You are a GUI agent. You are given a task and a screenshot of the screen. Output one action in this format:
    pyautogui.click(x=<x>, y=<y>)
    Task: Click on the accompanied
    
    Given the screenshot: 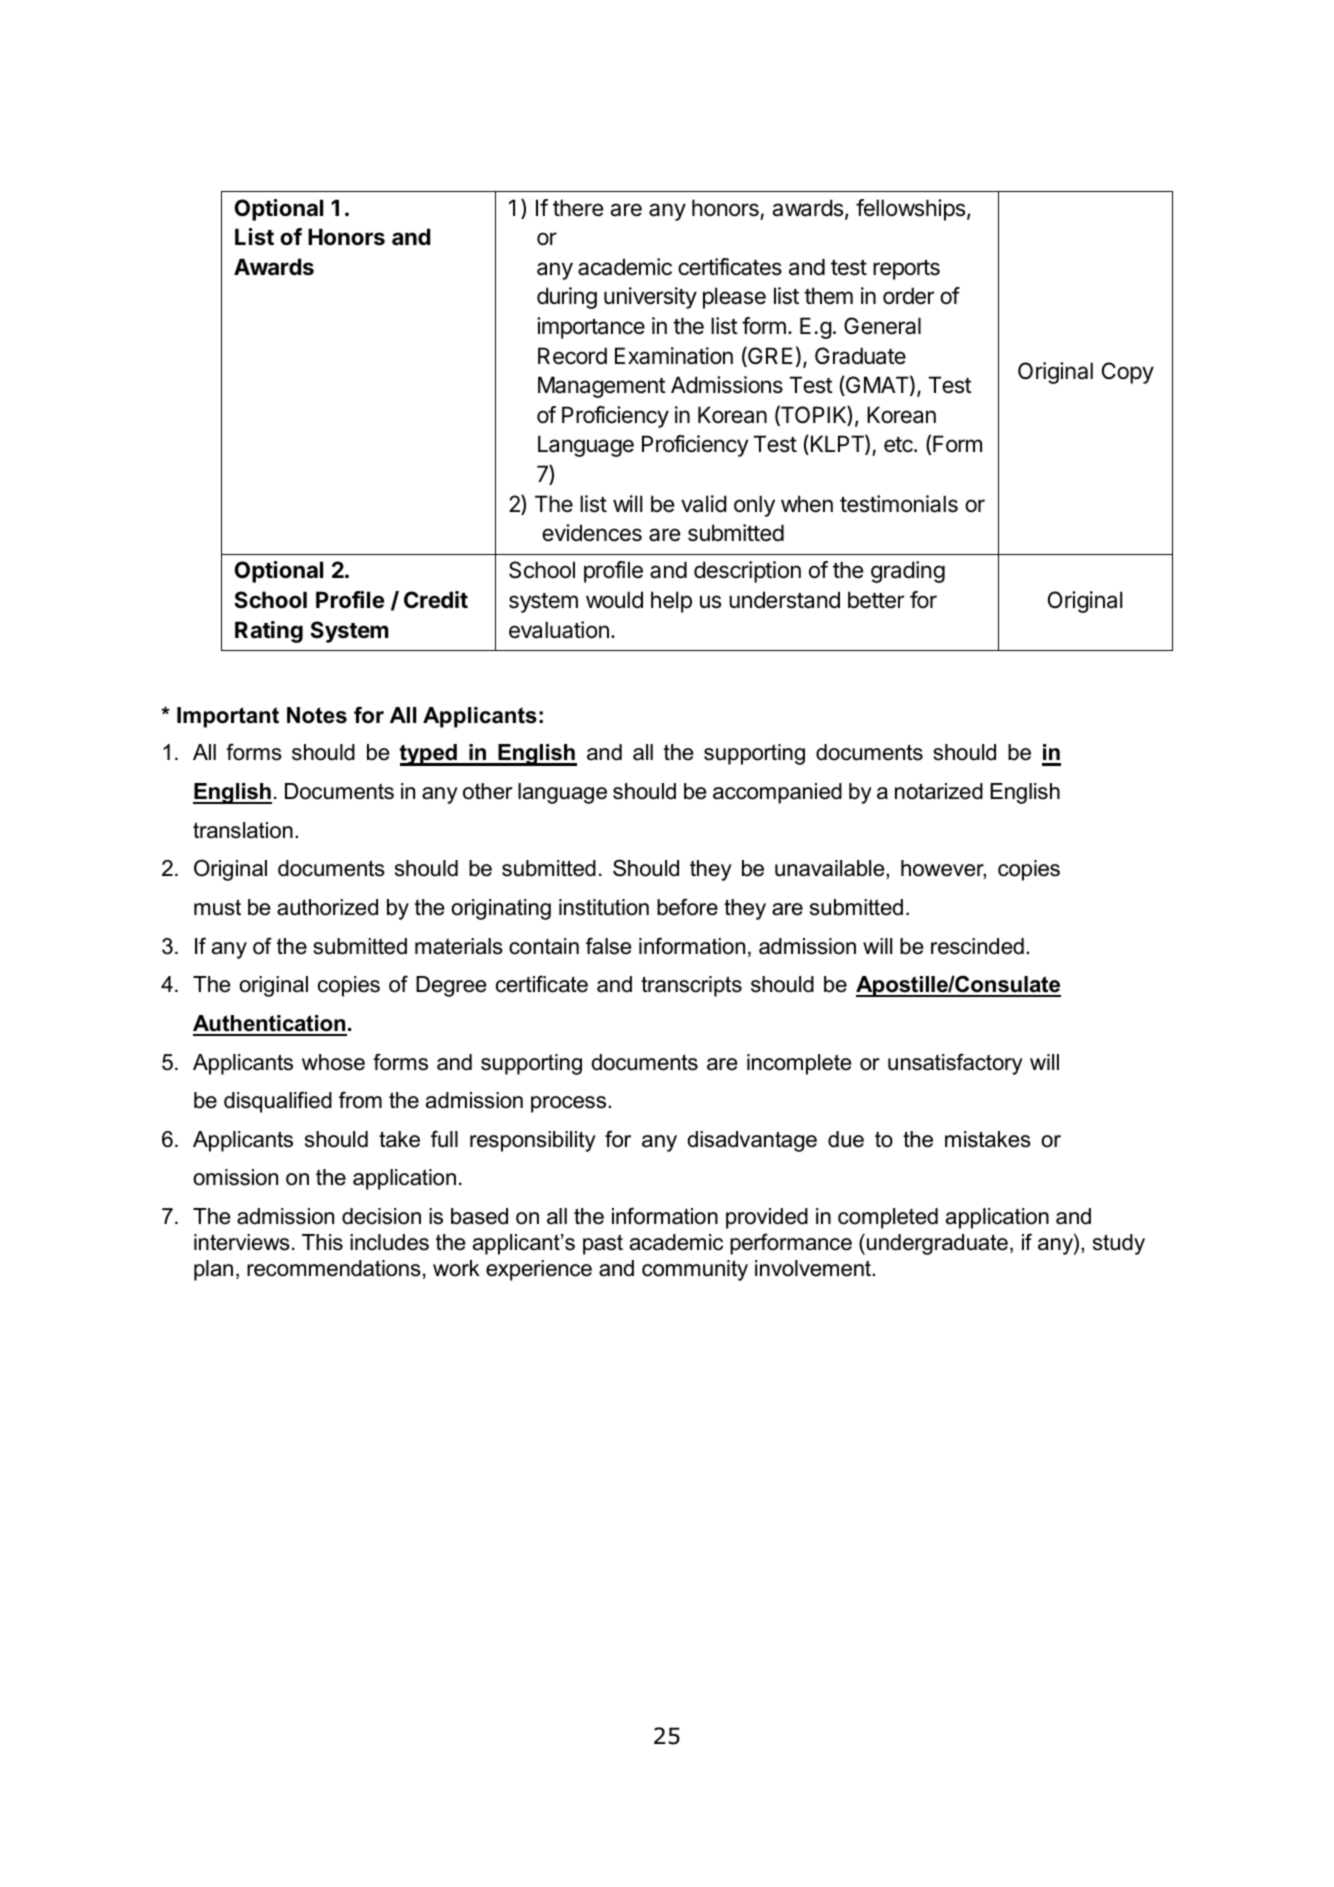 What is the action you would take?
    pyautogui.click(x=777, y=793)
